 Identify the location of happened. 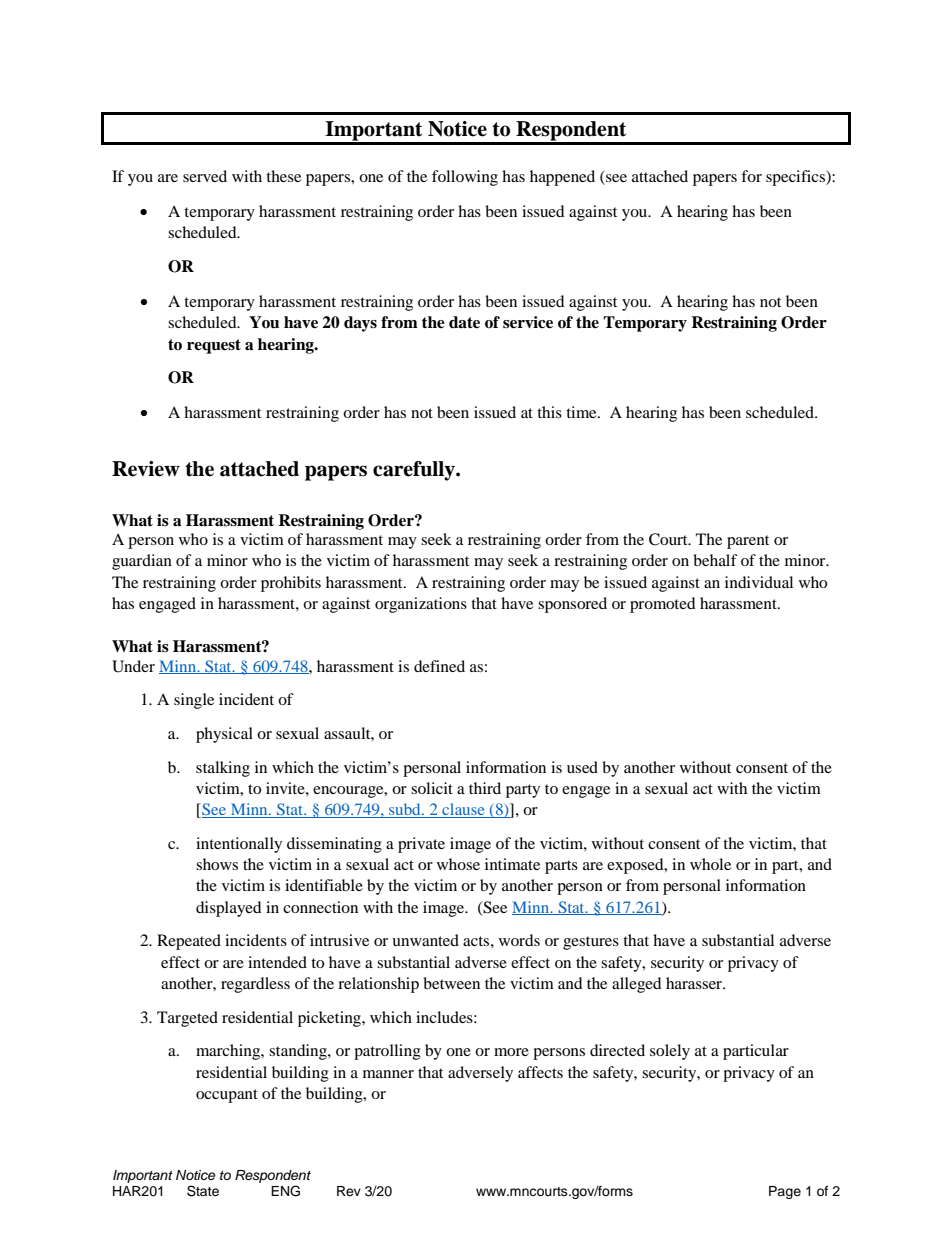
(562, 178).
